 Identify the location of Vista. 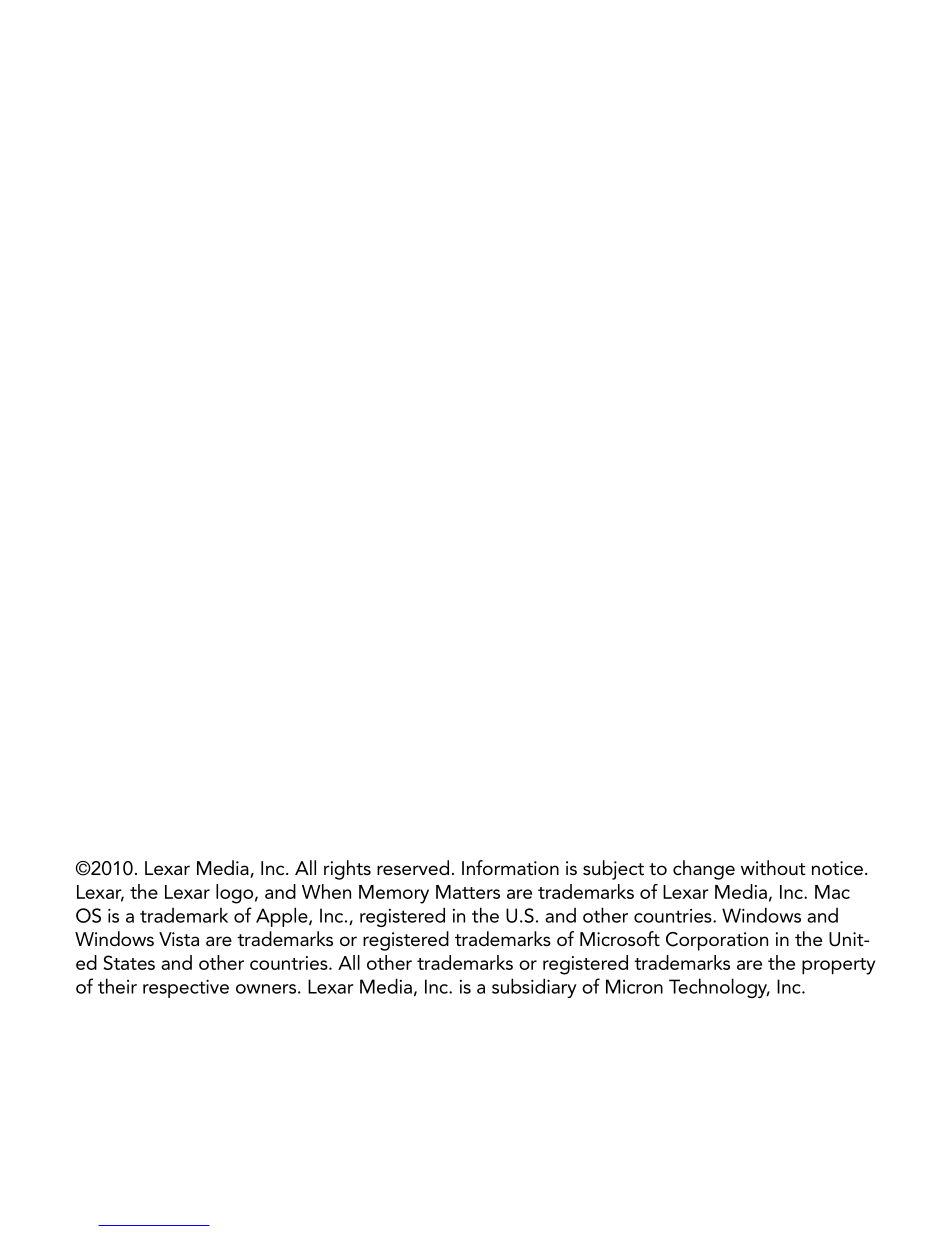
(179, 939).
